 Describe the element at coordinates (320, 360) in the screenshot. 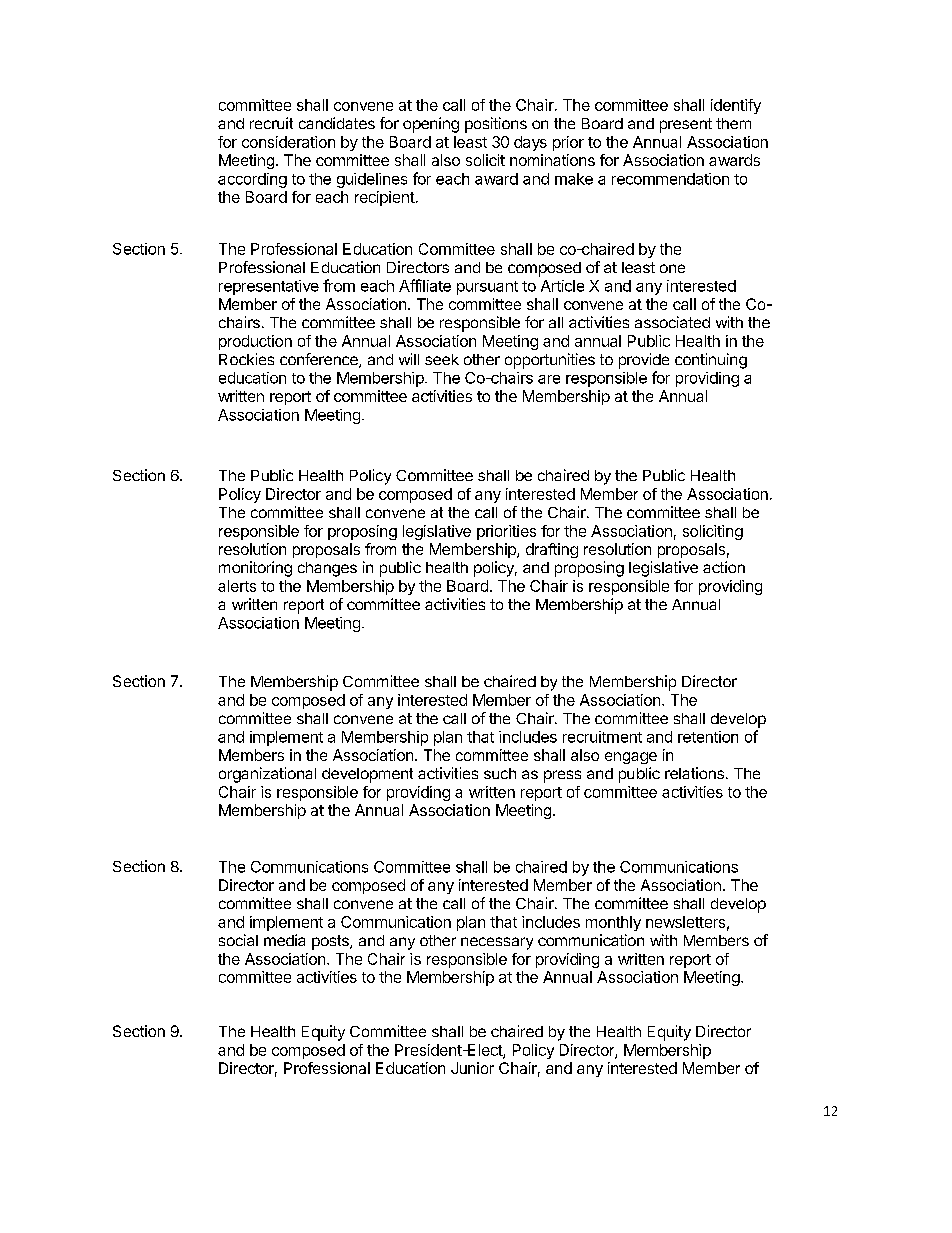

I see `conference` at that location.
